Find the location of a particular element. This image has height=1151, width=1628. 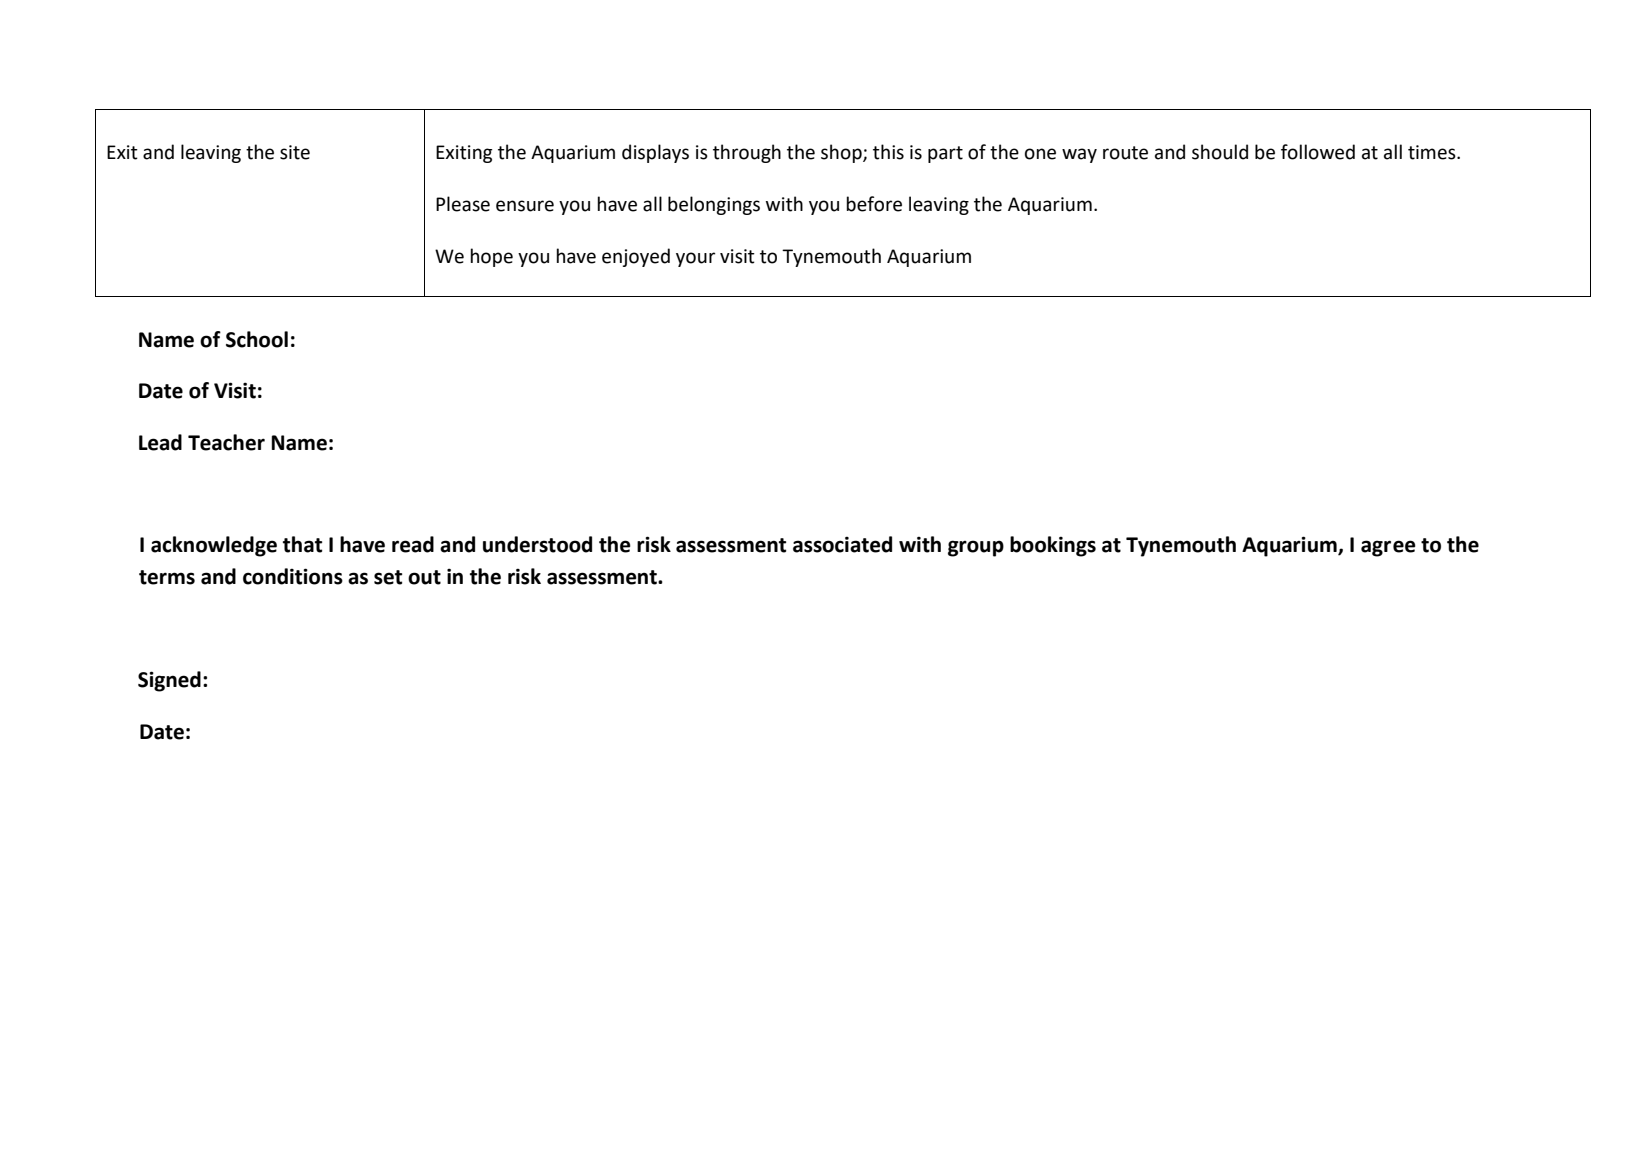

bookings is located at coordinates (1053, 546).
